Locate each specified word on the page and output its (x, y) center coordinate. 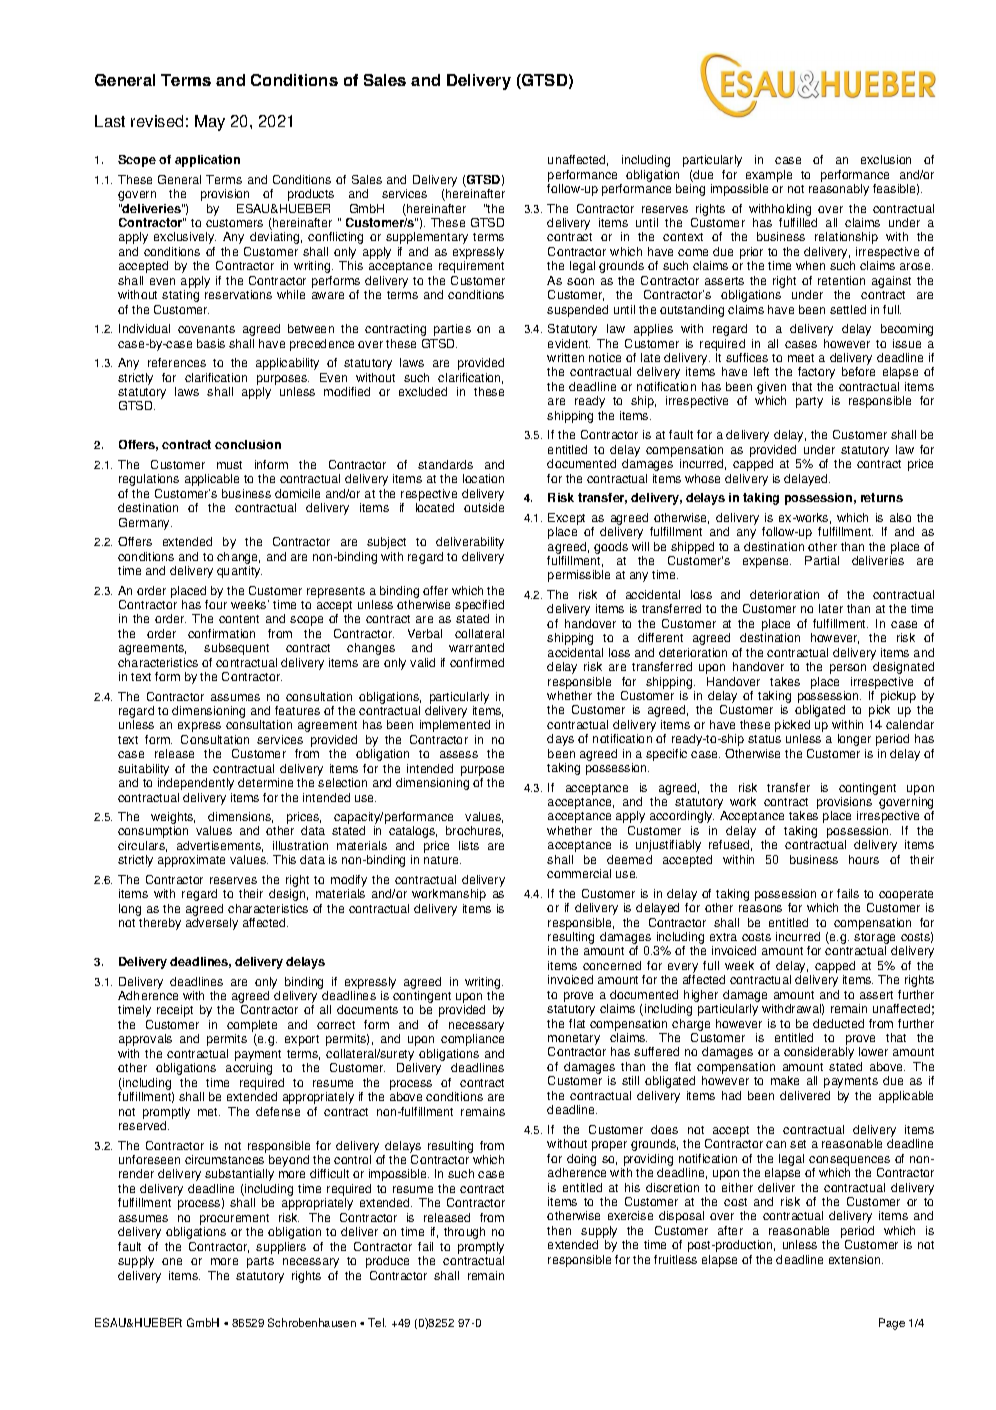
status (764, 739)
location (483, 478)
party (809, 402)
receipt (175, 1011)
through (464, 1233)
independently (196, 784)
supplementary (427, 238)
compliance (472, 1040)
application (207, 161)
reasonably (839, 190)
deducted (838, 1023)
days (560, 740)
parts (260, 1262)
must (229, 465)
